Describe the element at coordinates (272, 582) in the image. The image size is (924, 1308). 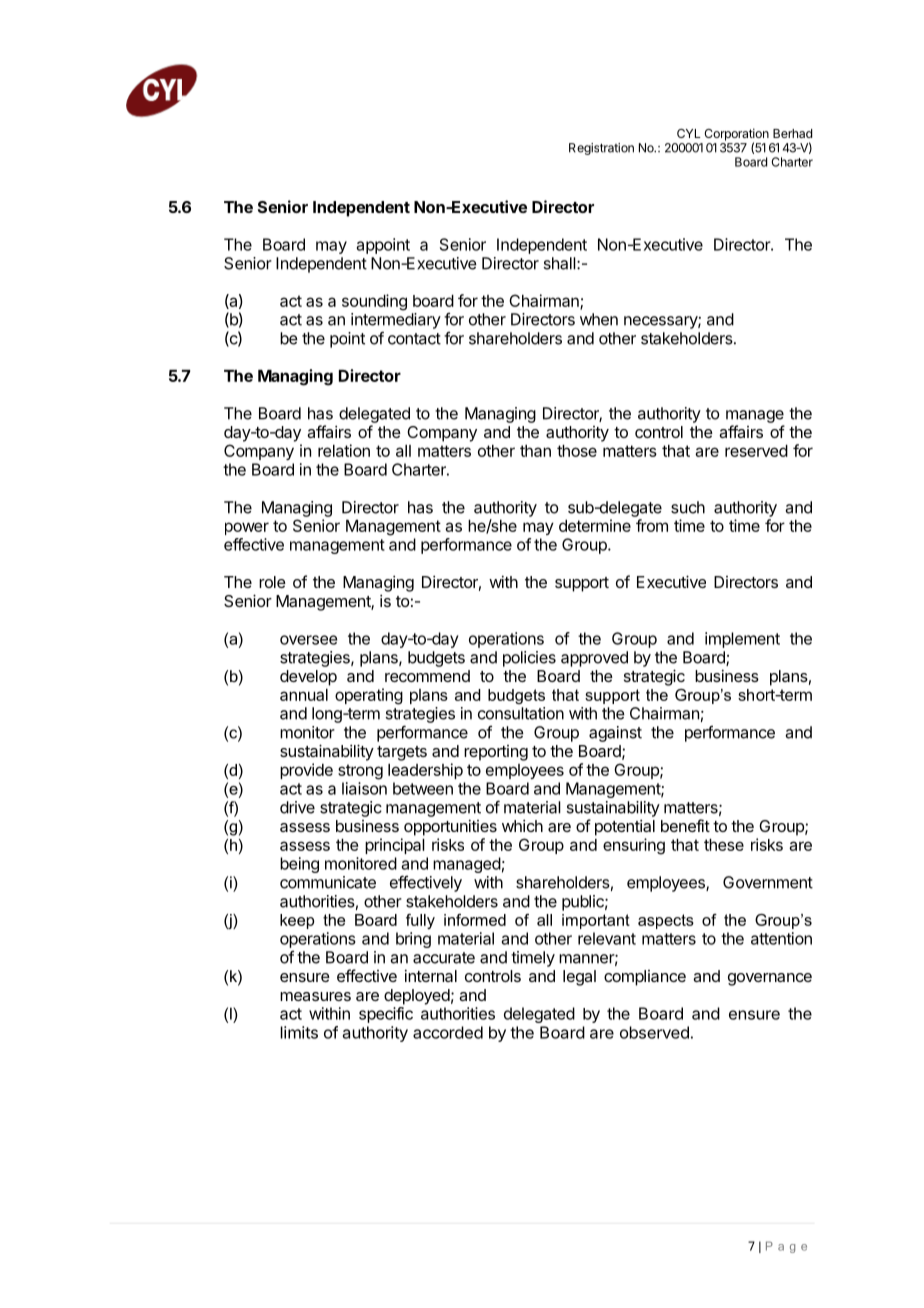
I see `role` at that location.
